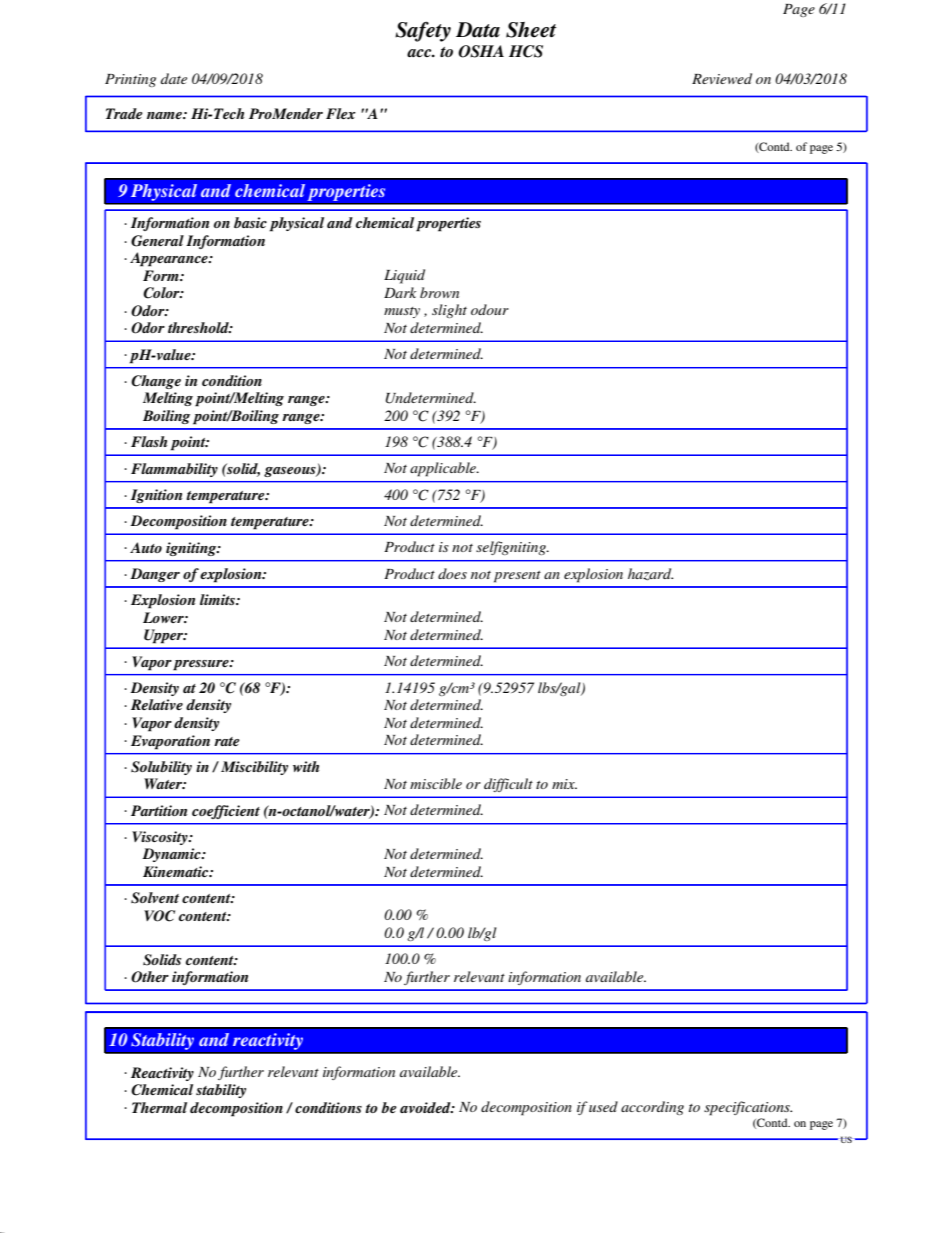  What do you see at coordinates (603, 1106) in the document?
I see `used` at bounding box center [603, 1106].
